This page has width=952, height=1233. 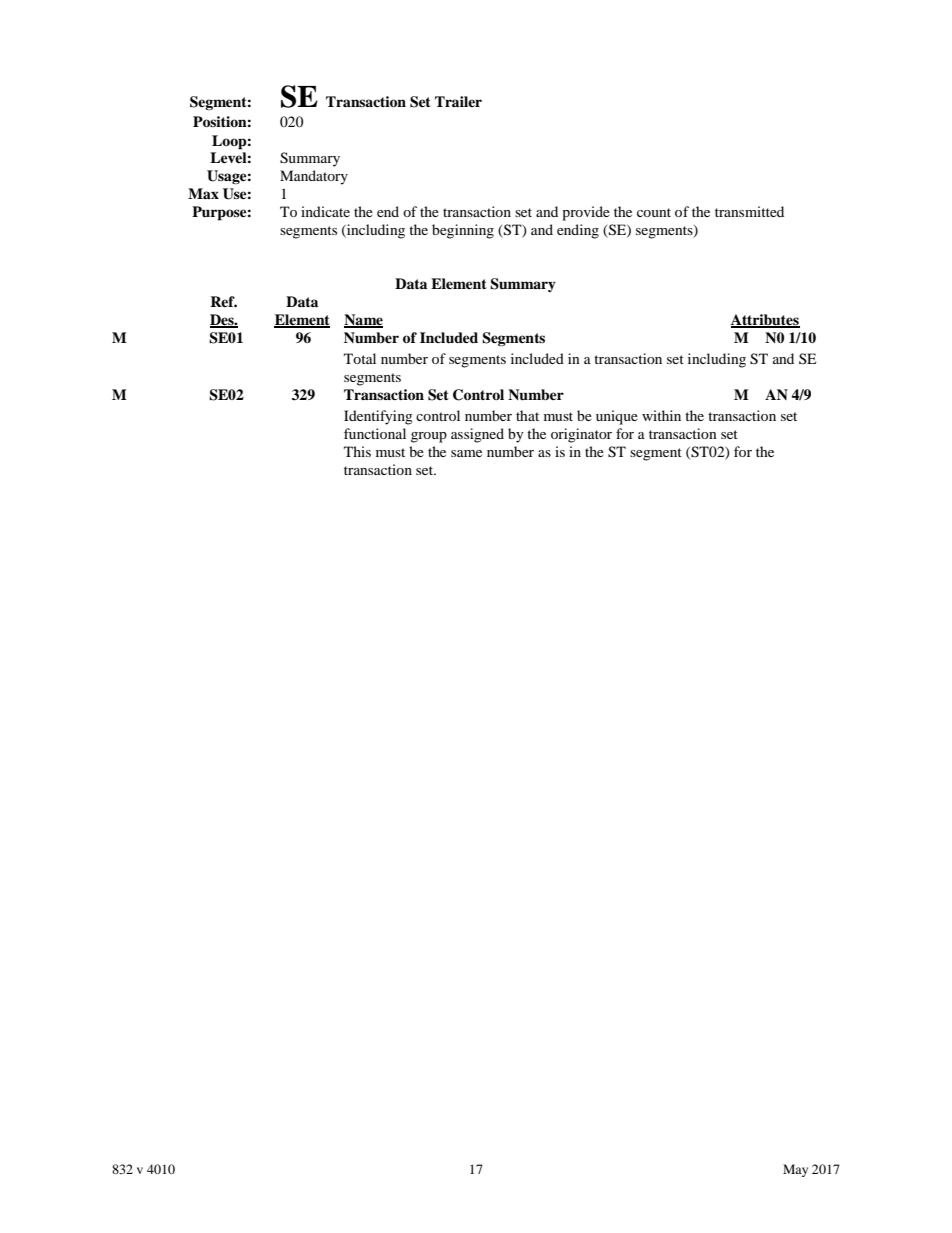 What do you see at coordinates (466, 453) in the page?
I see `same` at bounding box center [466, 453].
